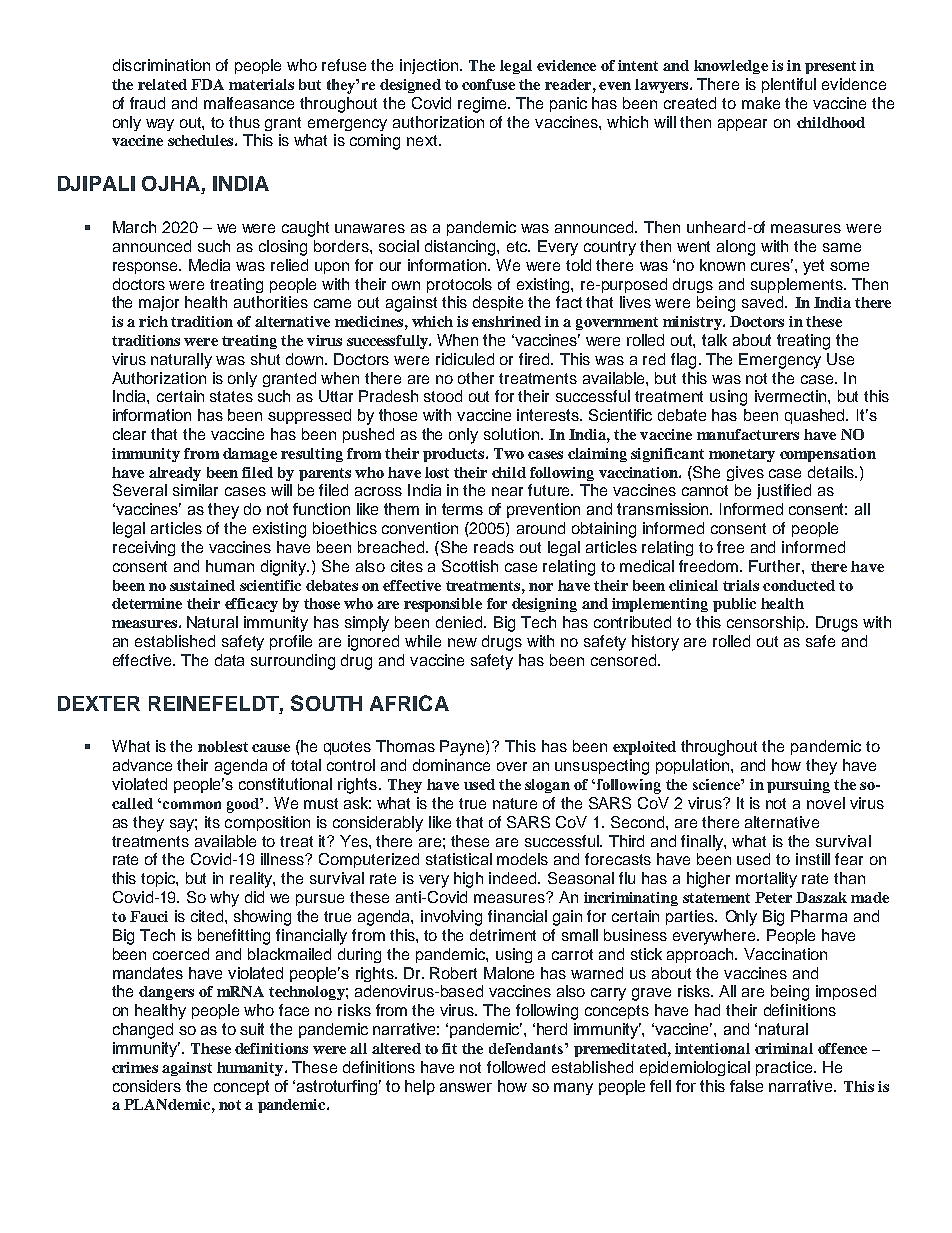 The height and width of the document is (1233, 952). Describe the element at coordinates (816, 416) in the document. I see `quashed` at that location.
